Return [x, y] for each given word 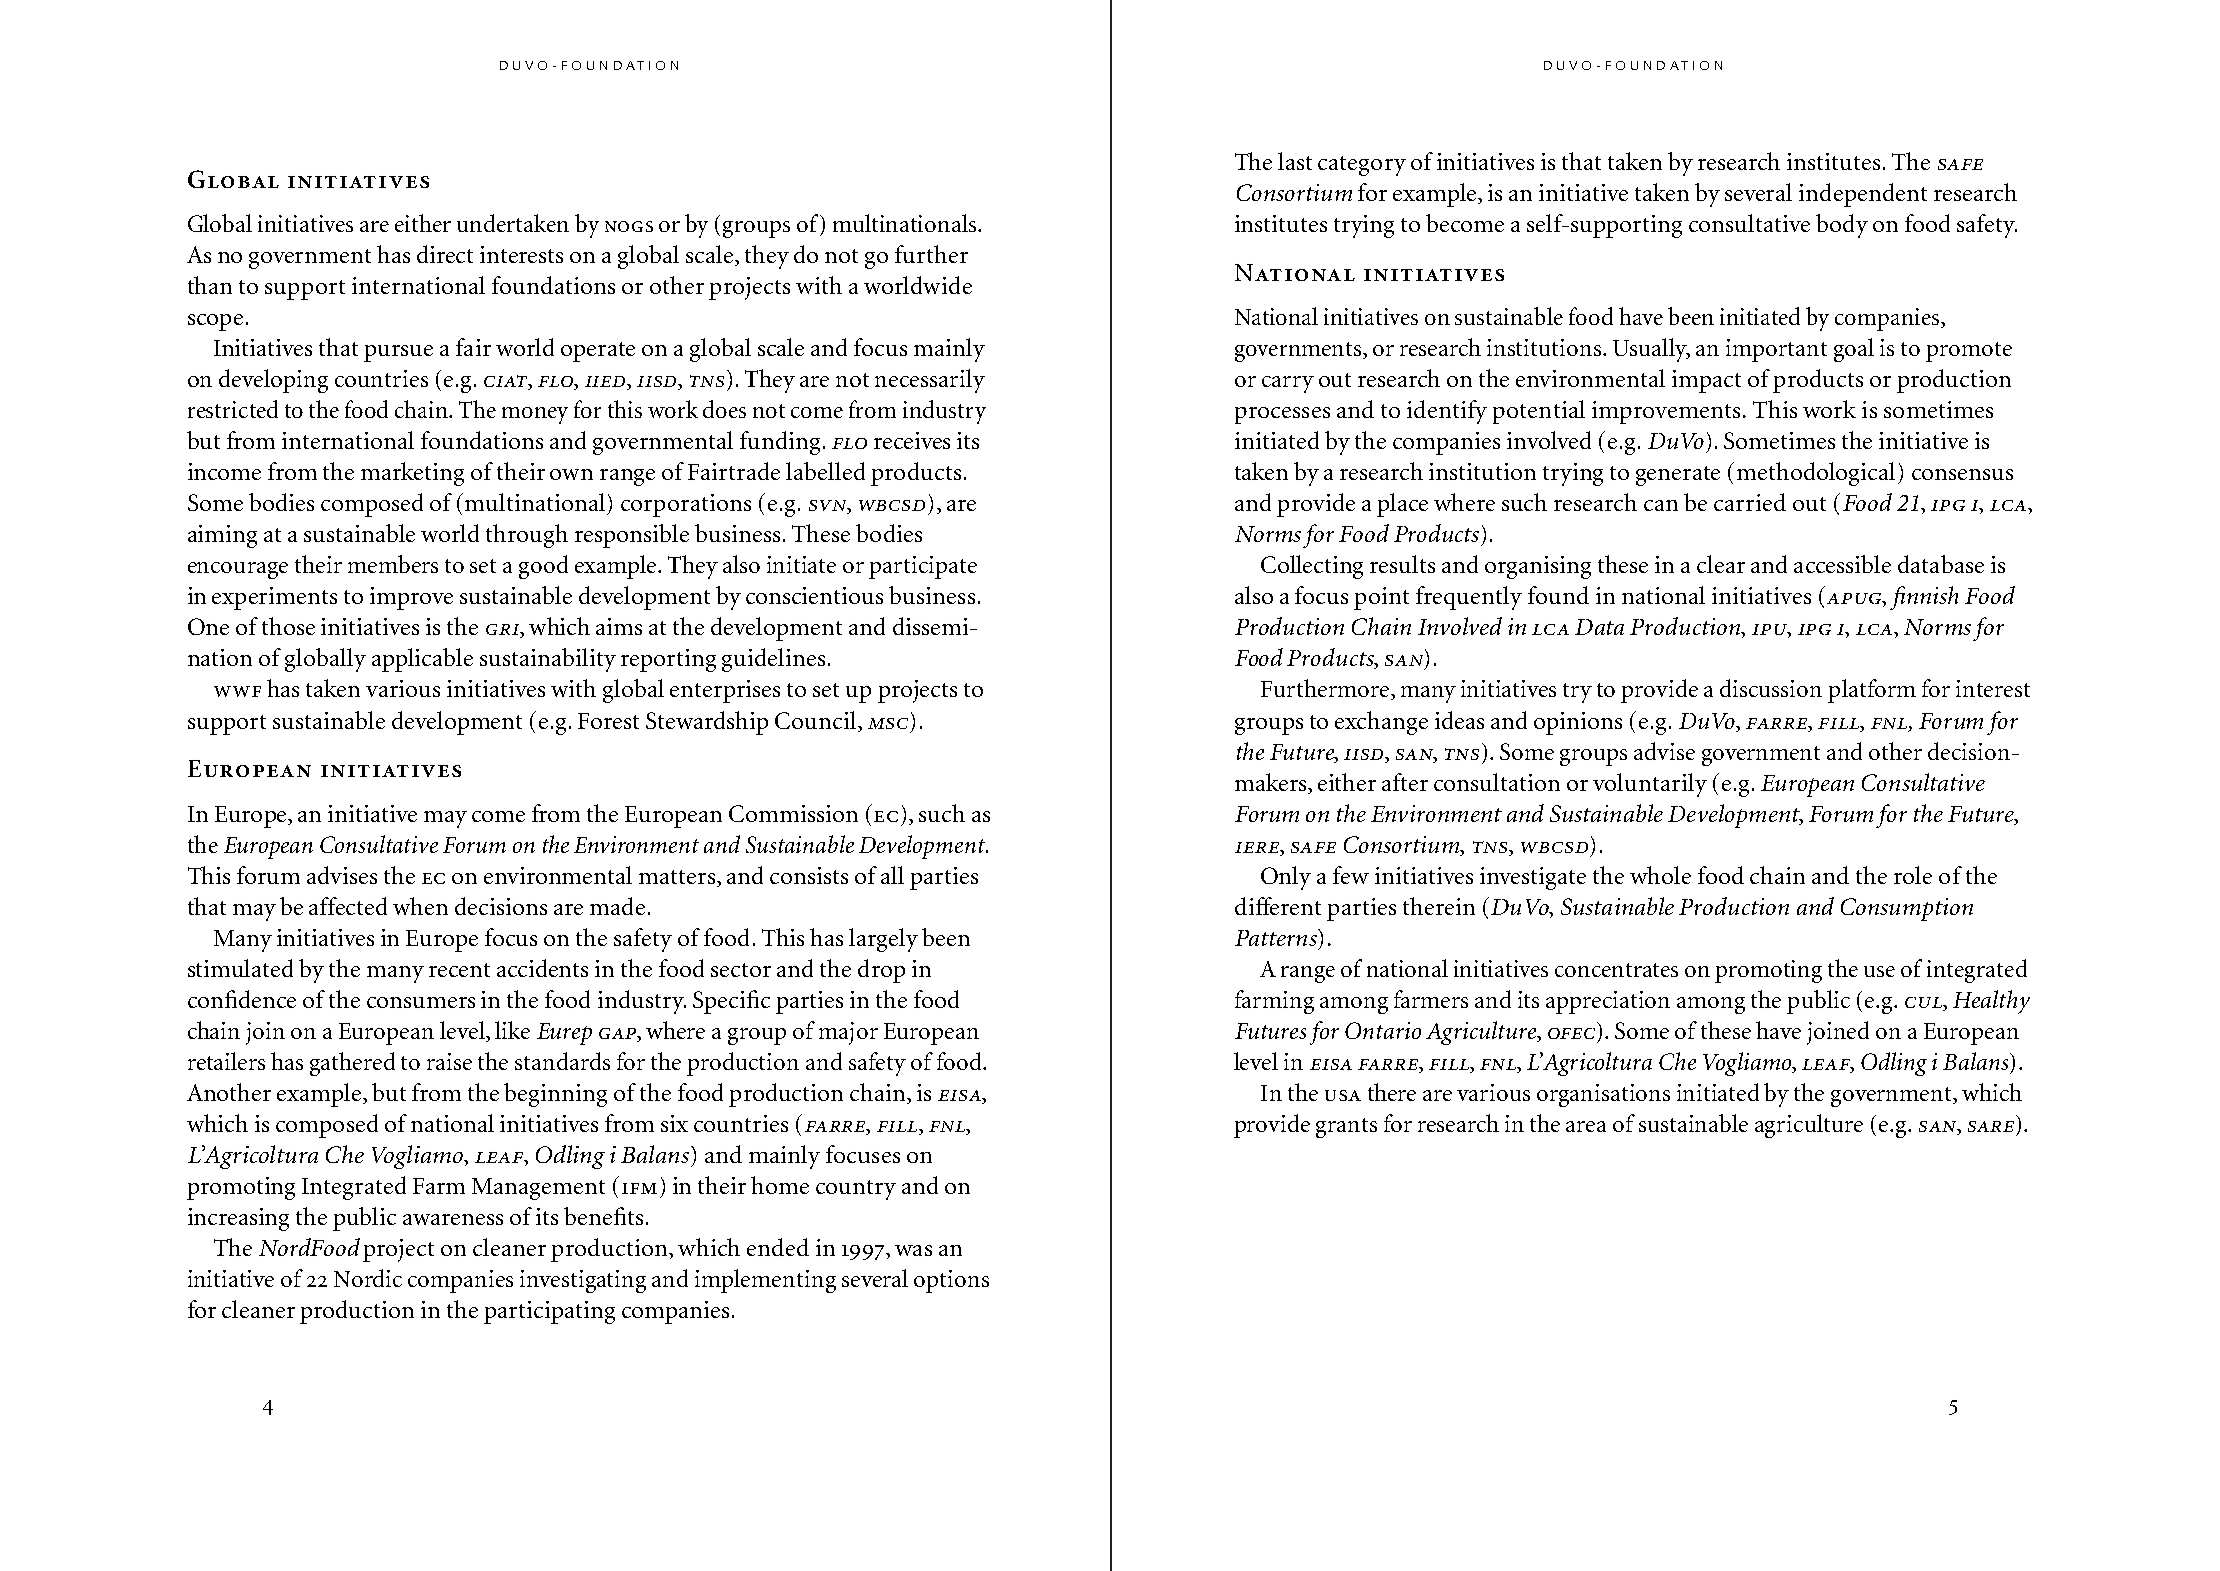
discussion [1771, 688]
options [951, 1281]
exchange [1381, 723]
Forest [608, 721]
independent [1863, 195]
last [1295, 161]
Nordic [368, 1278]
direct [445, 254]
